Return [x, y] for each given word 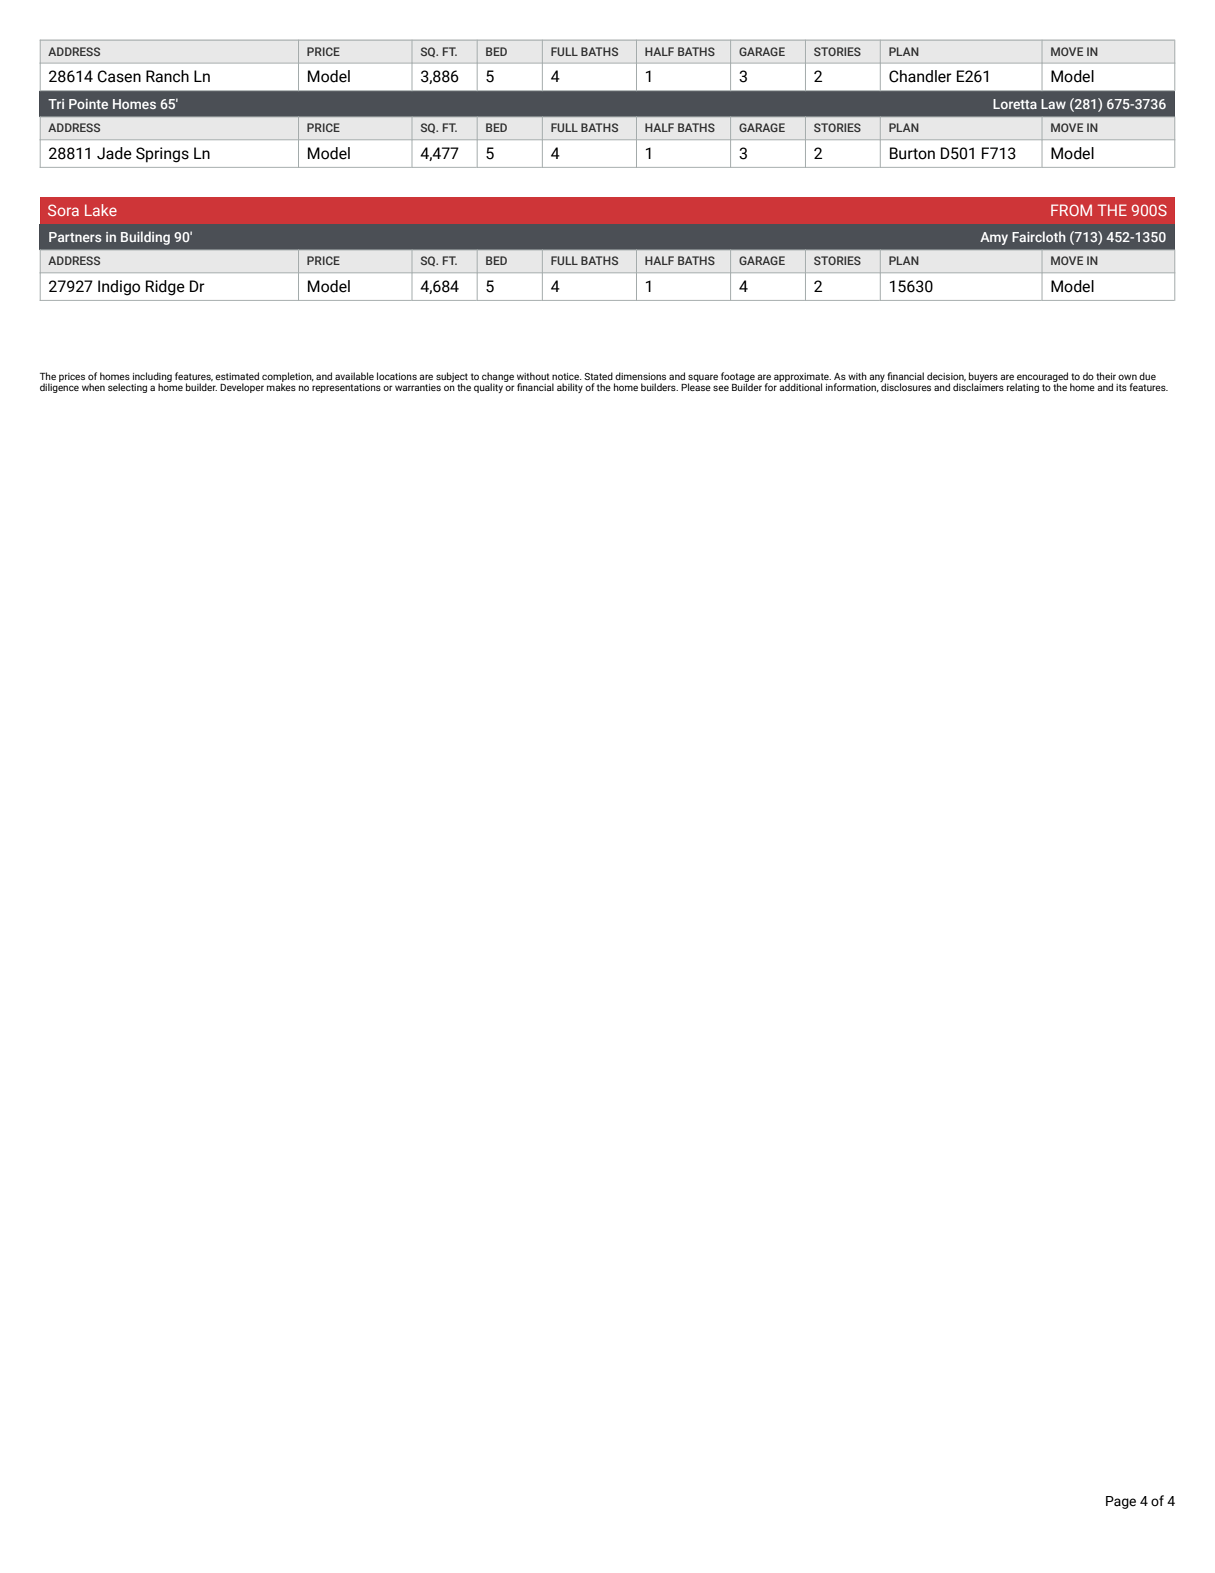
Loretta [1015, 104]
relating [1023, 388]
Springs [162, 155]
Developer [242, 388]
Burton [912, 153]
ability [570, 388]
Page [1121, 1502]
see [721, 388]
